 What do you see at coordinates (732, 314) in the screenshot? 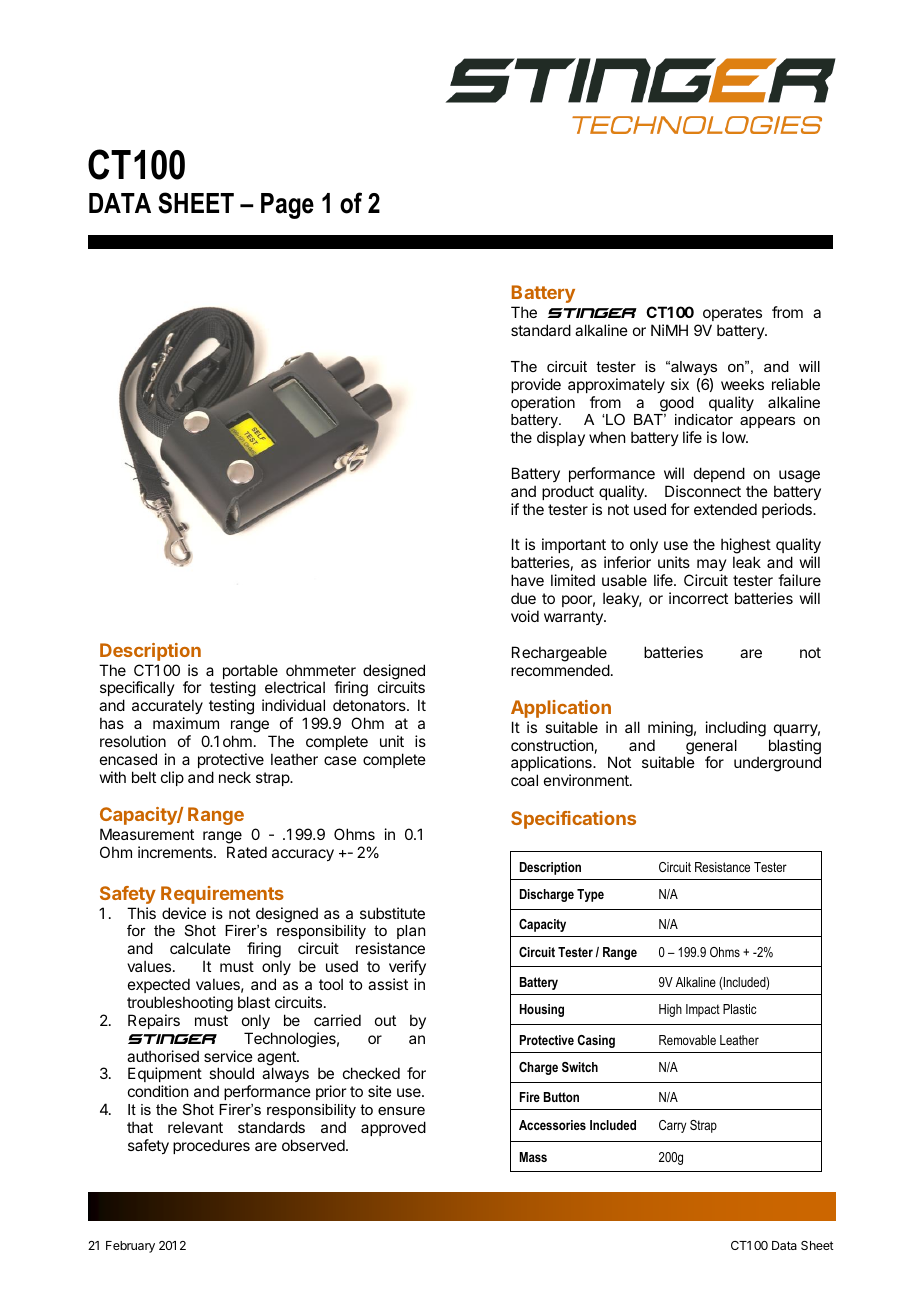
I see `operates` at bounding box center [732, 314].
